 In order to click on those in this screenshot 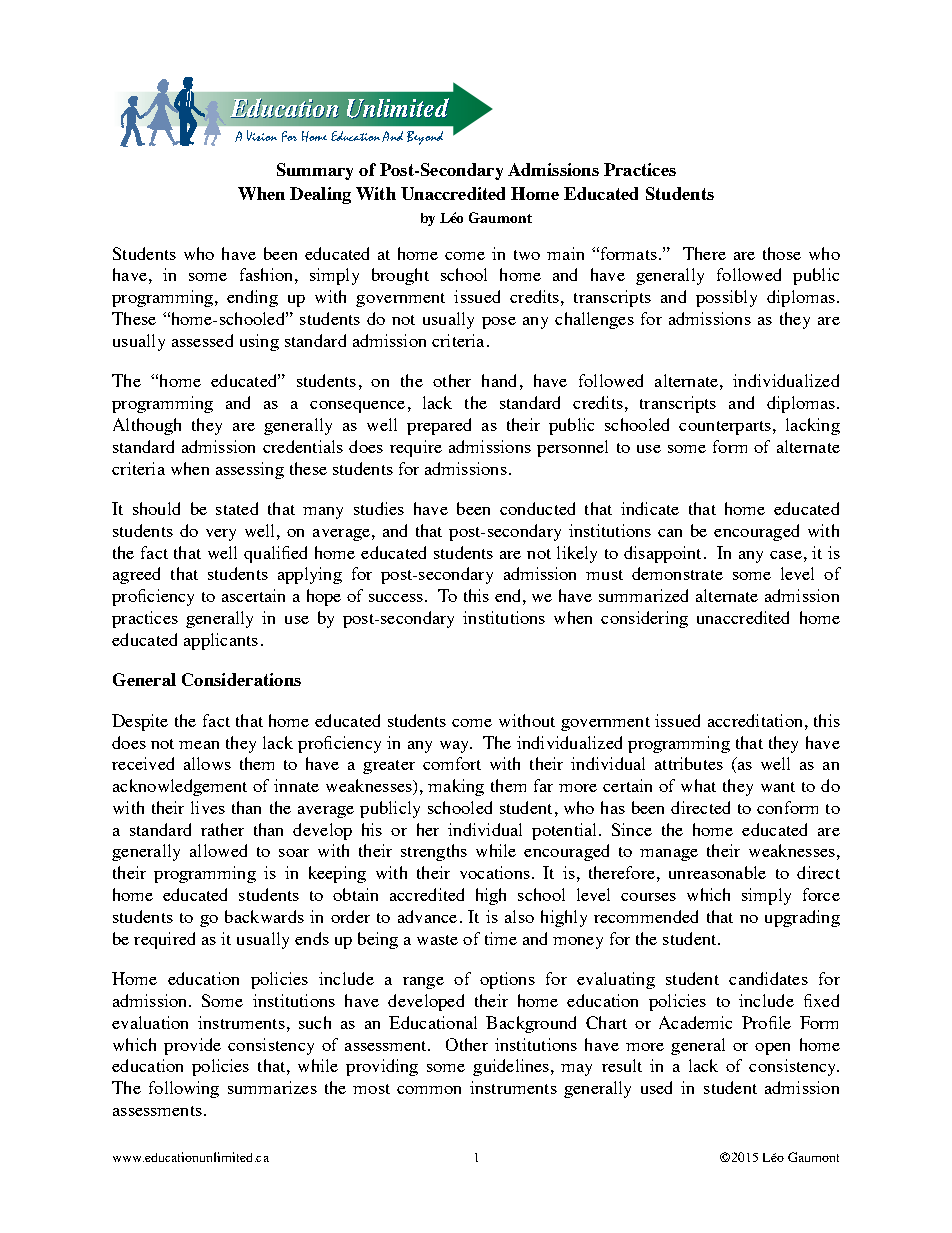, I will do `click(782, 253)`.
